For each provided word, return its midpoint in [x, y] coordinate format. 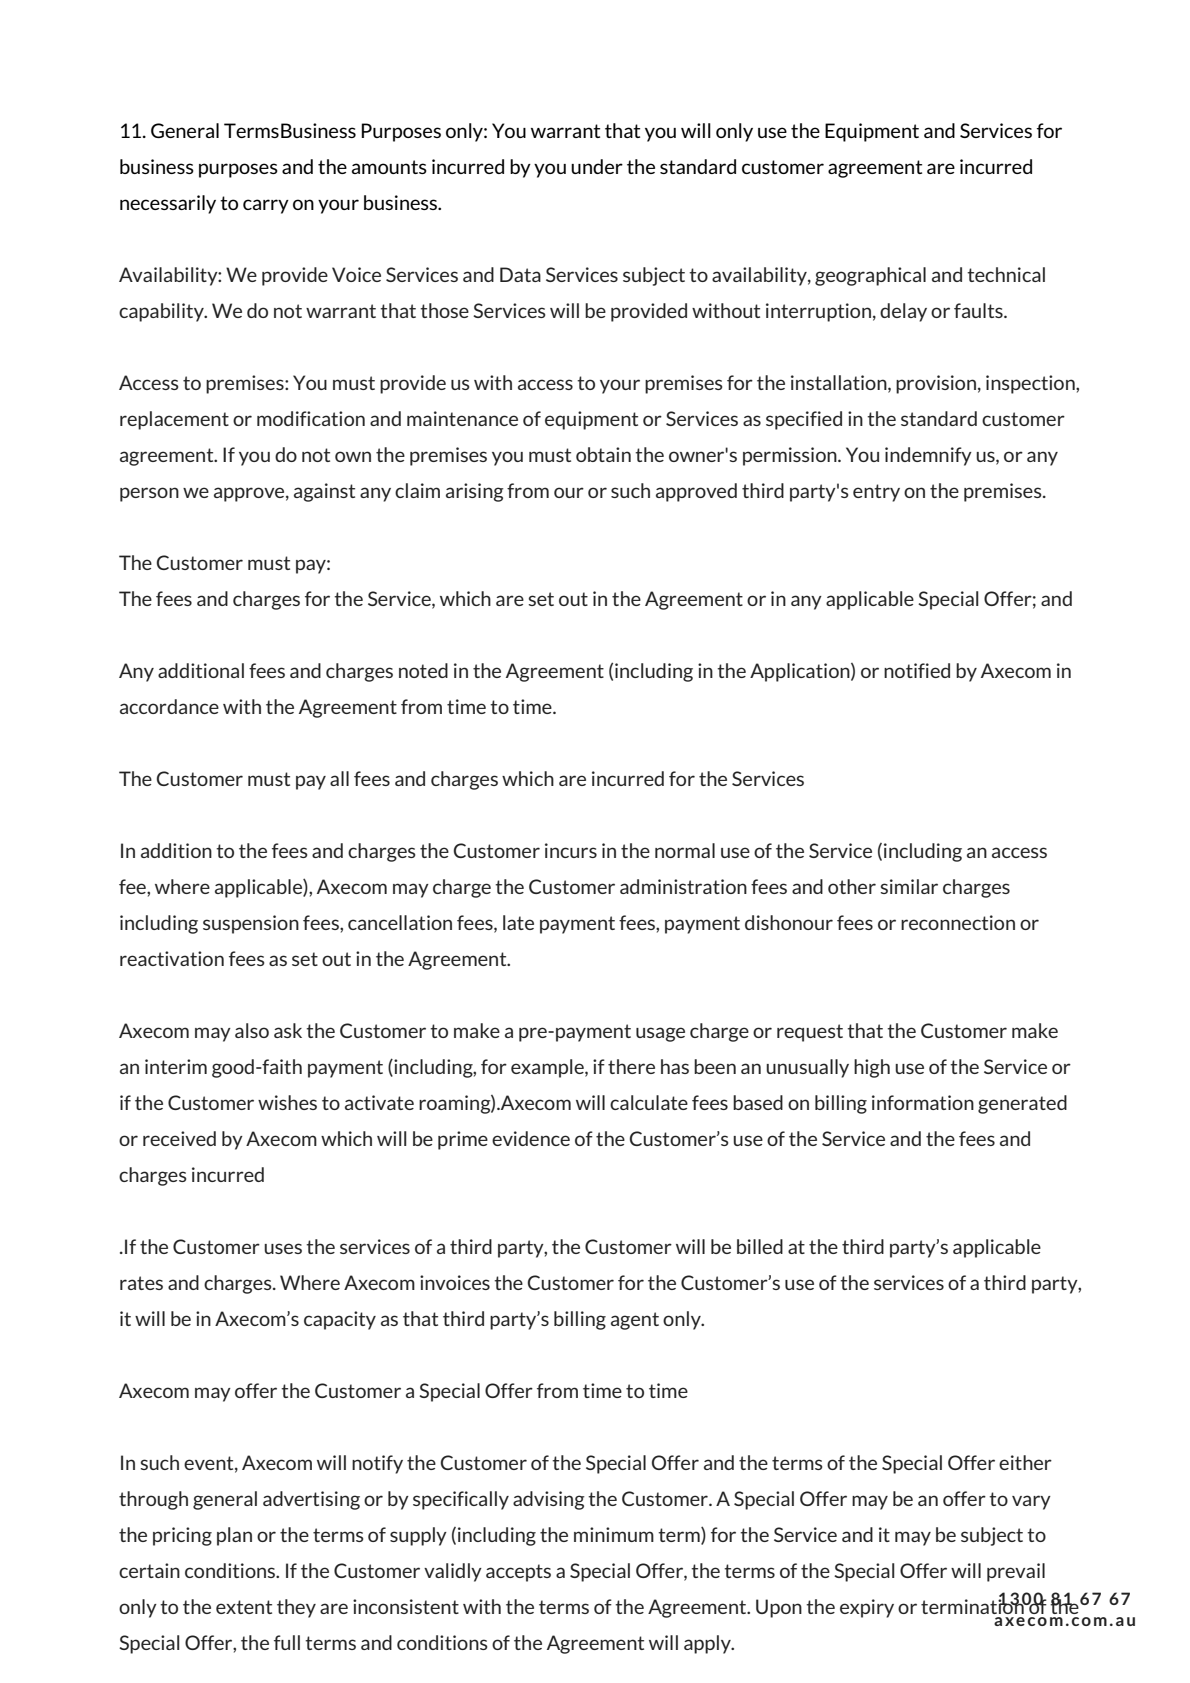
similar [909, 886]
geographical [870, 276]
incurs [571, 850]
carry [266, 206]
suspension [251, 924]
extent [244, 1607]
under [597, 166]
